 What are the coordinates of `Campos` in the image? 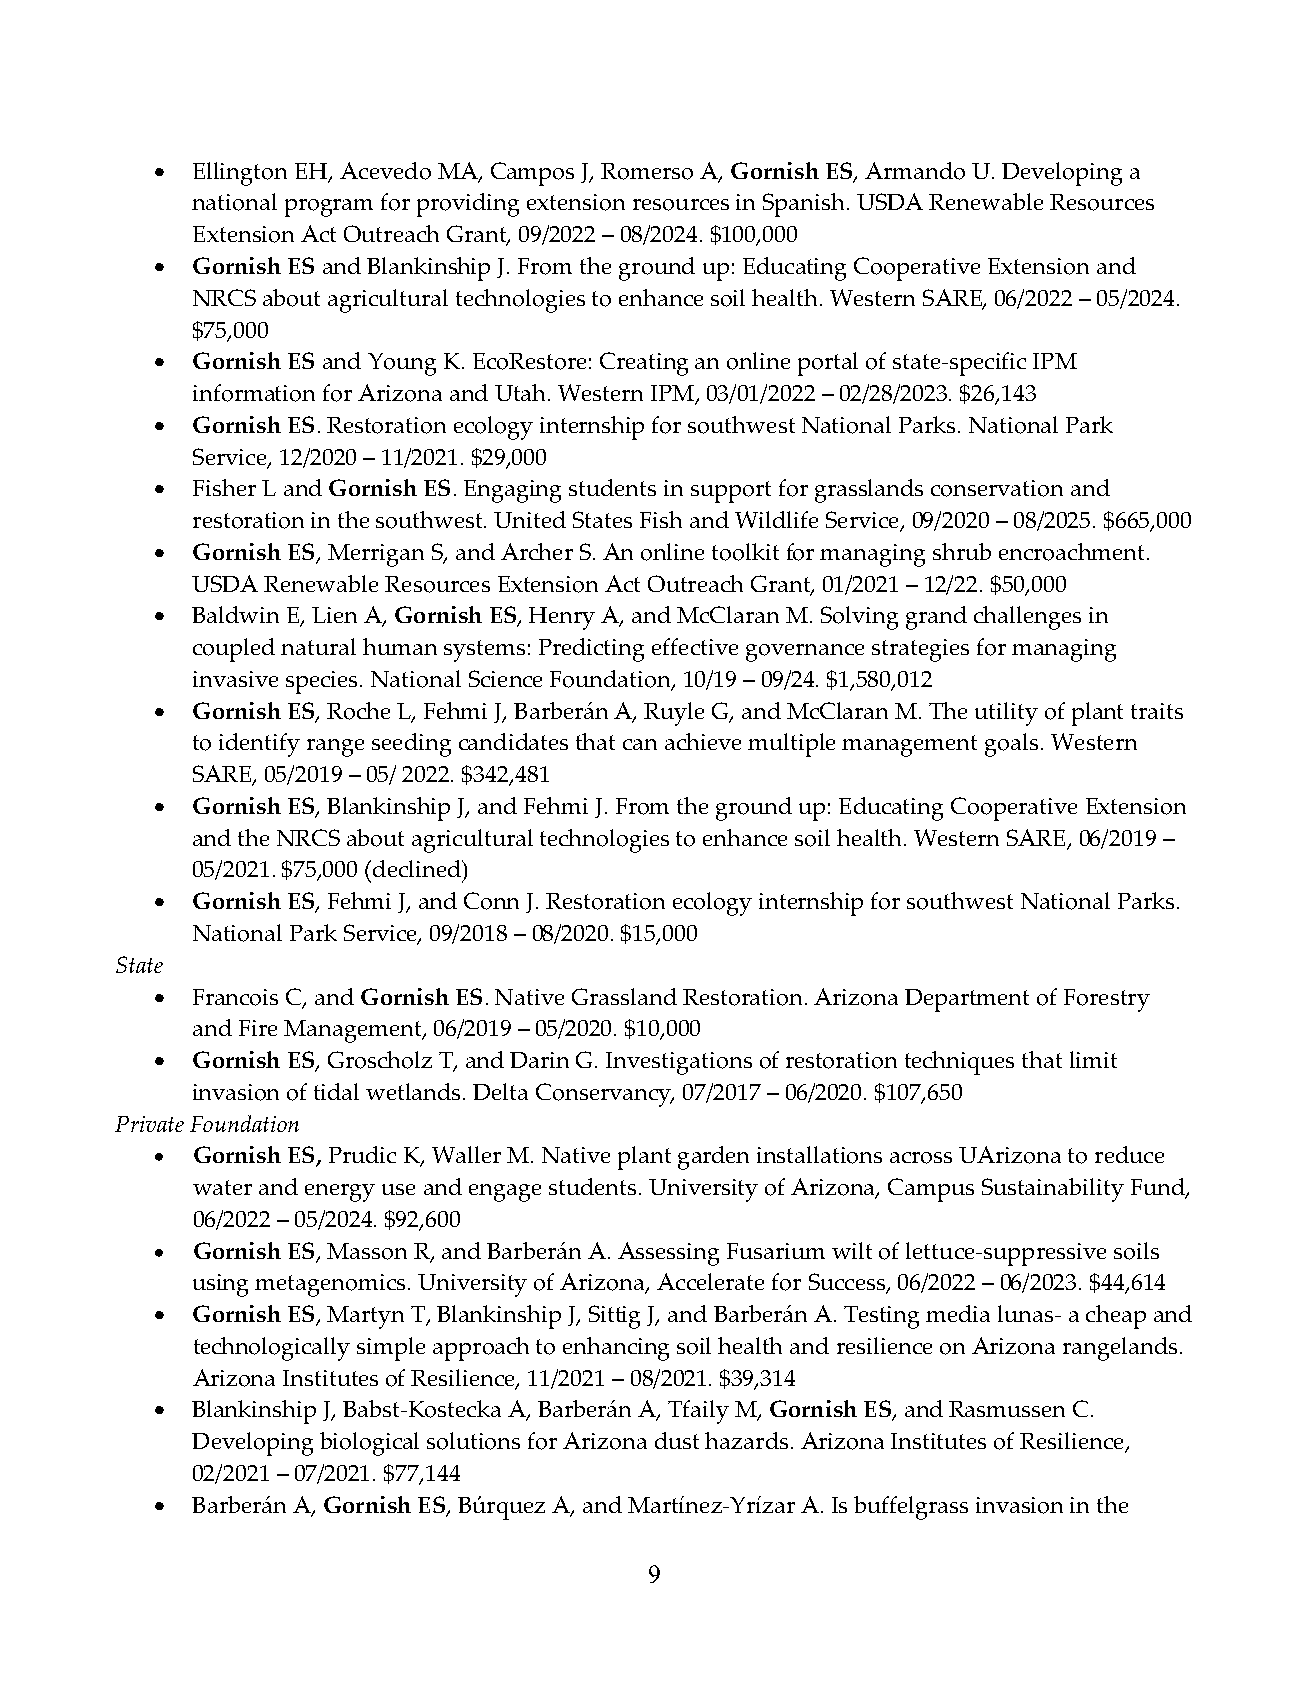 It's located at (532, 174).
